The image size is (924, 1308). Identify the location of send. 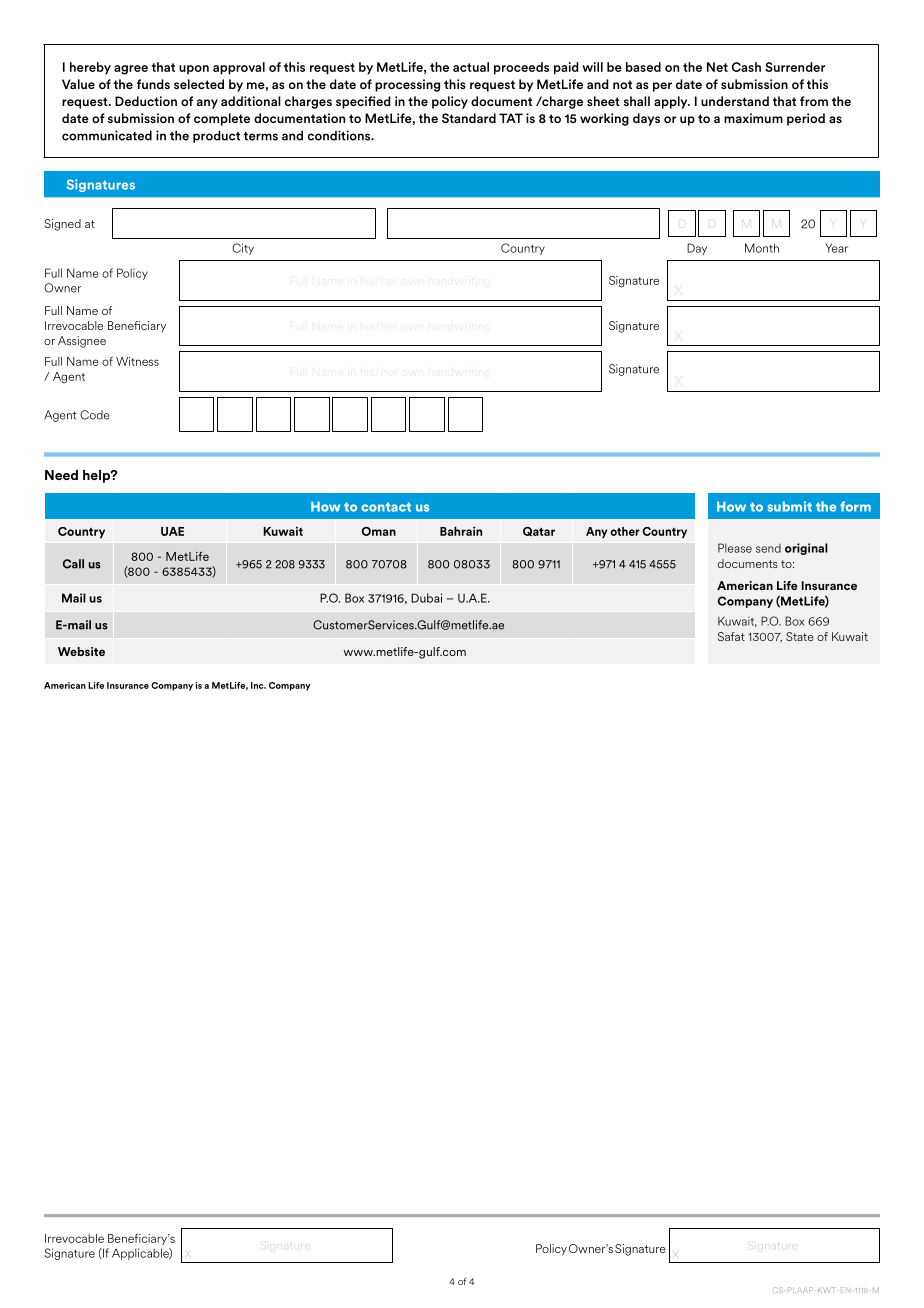
(768, 548).
